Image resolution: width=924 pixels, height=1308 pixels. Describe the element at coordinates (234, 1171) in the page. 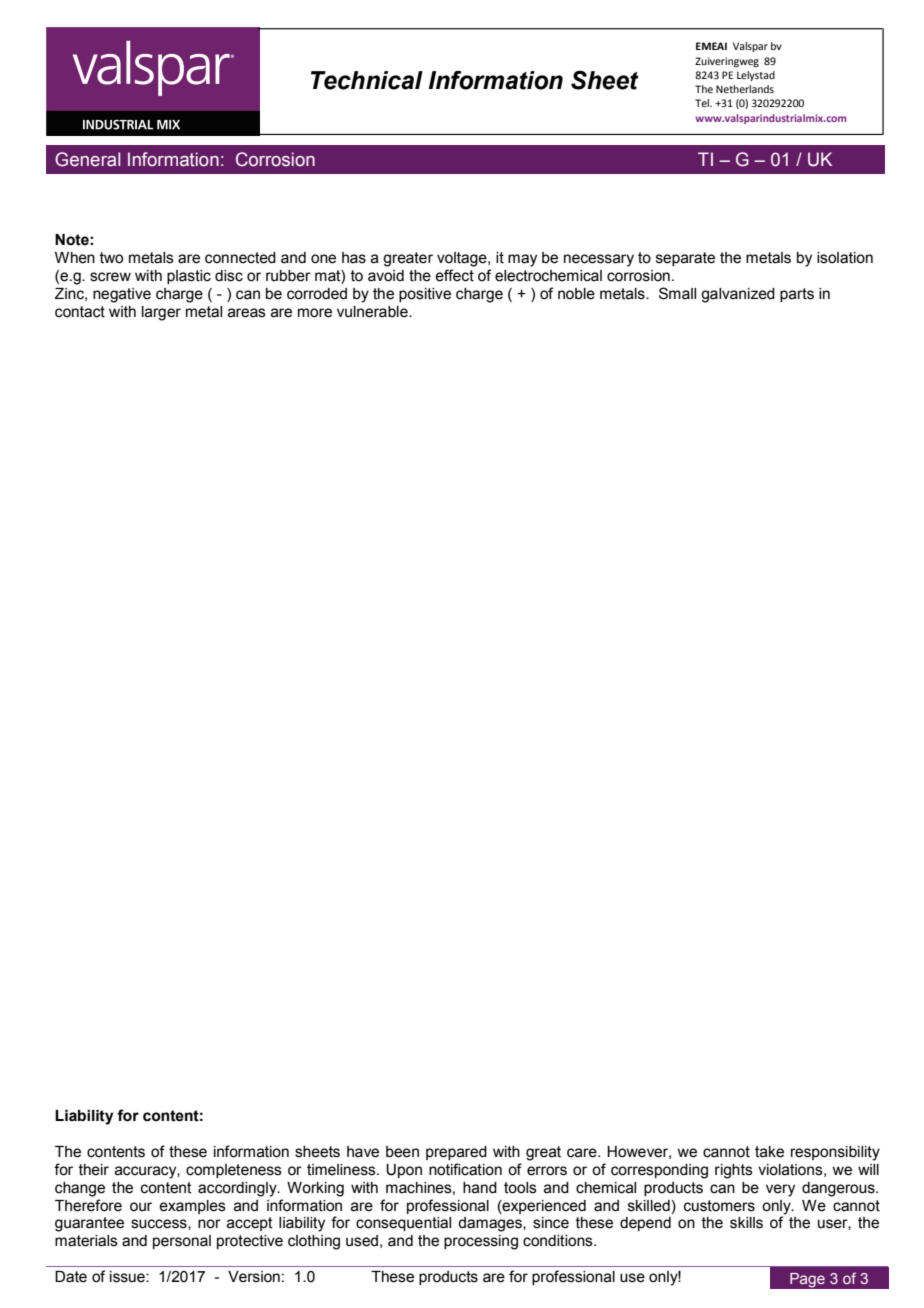

I see `completeness` at that location.
